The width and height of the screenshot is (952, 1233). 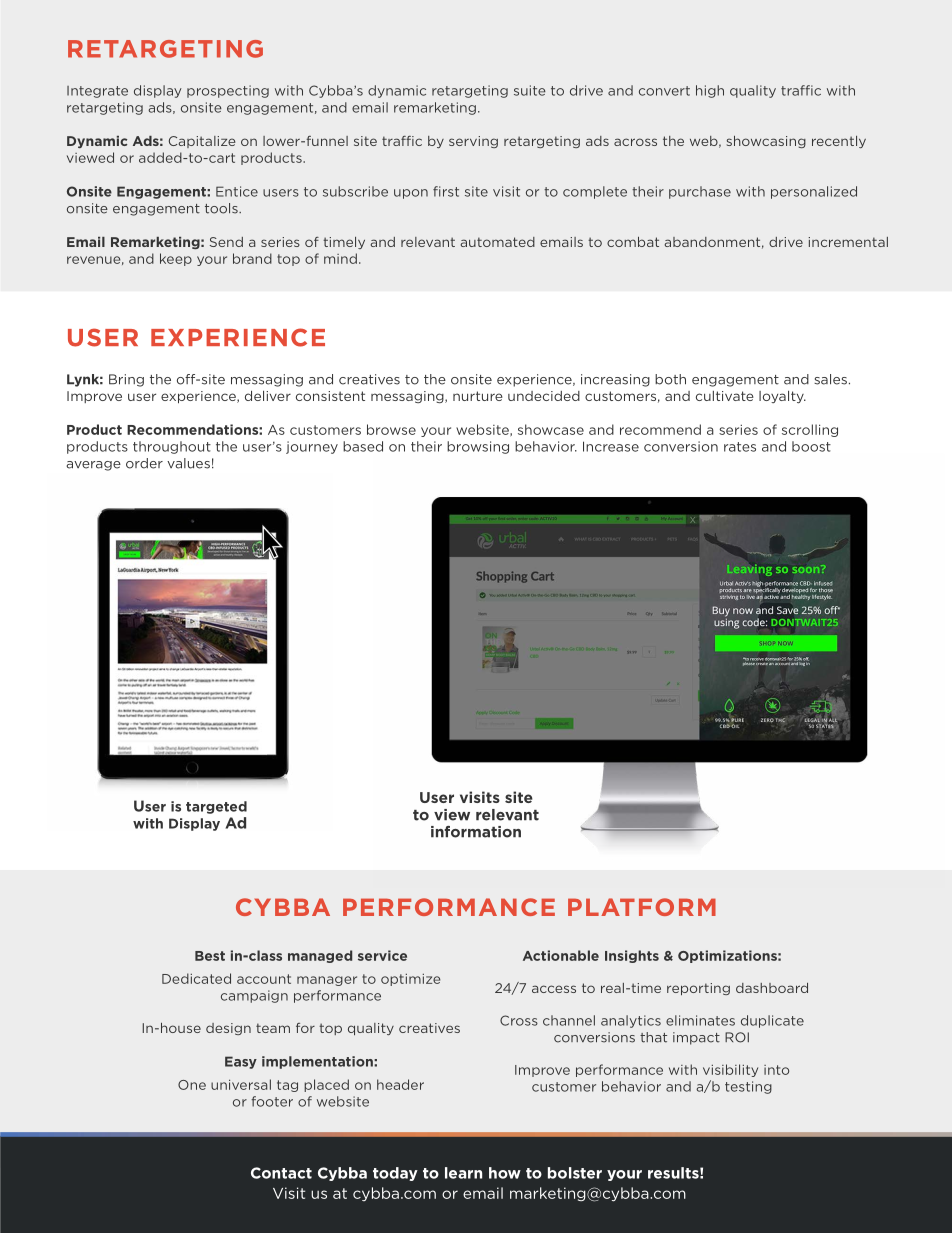 I want to click on showcasing, so click(x=766, y=142).
